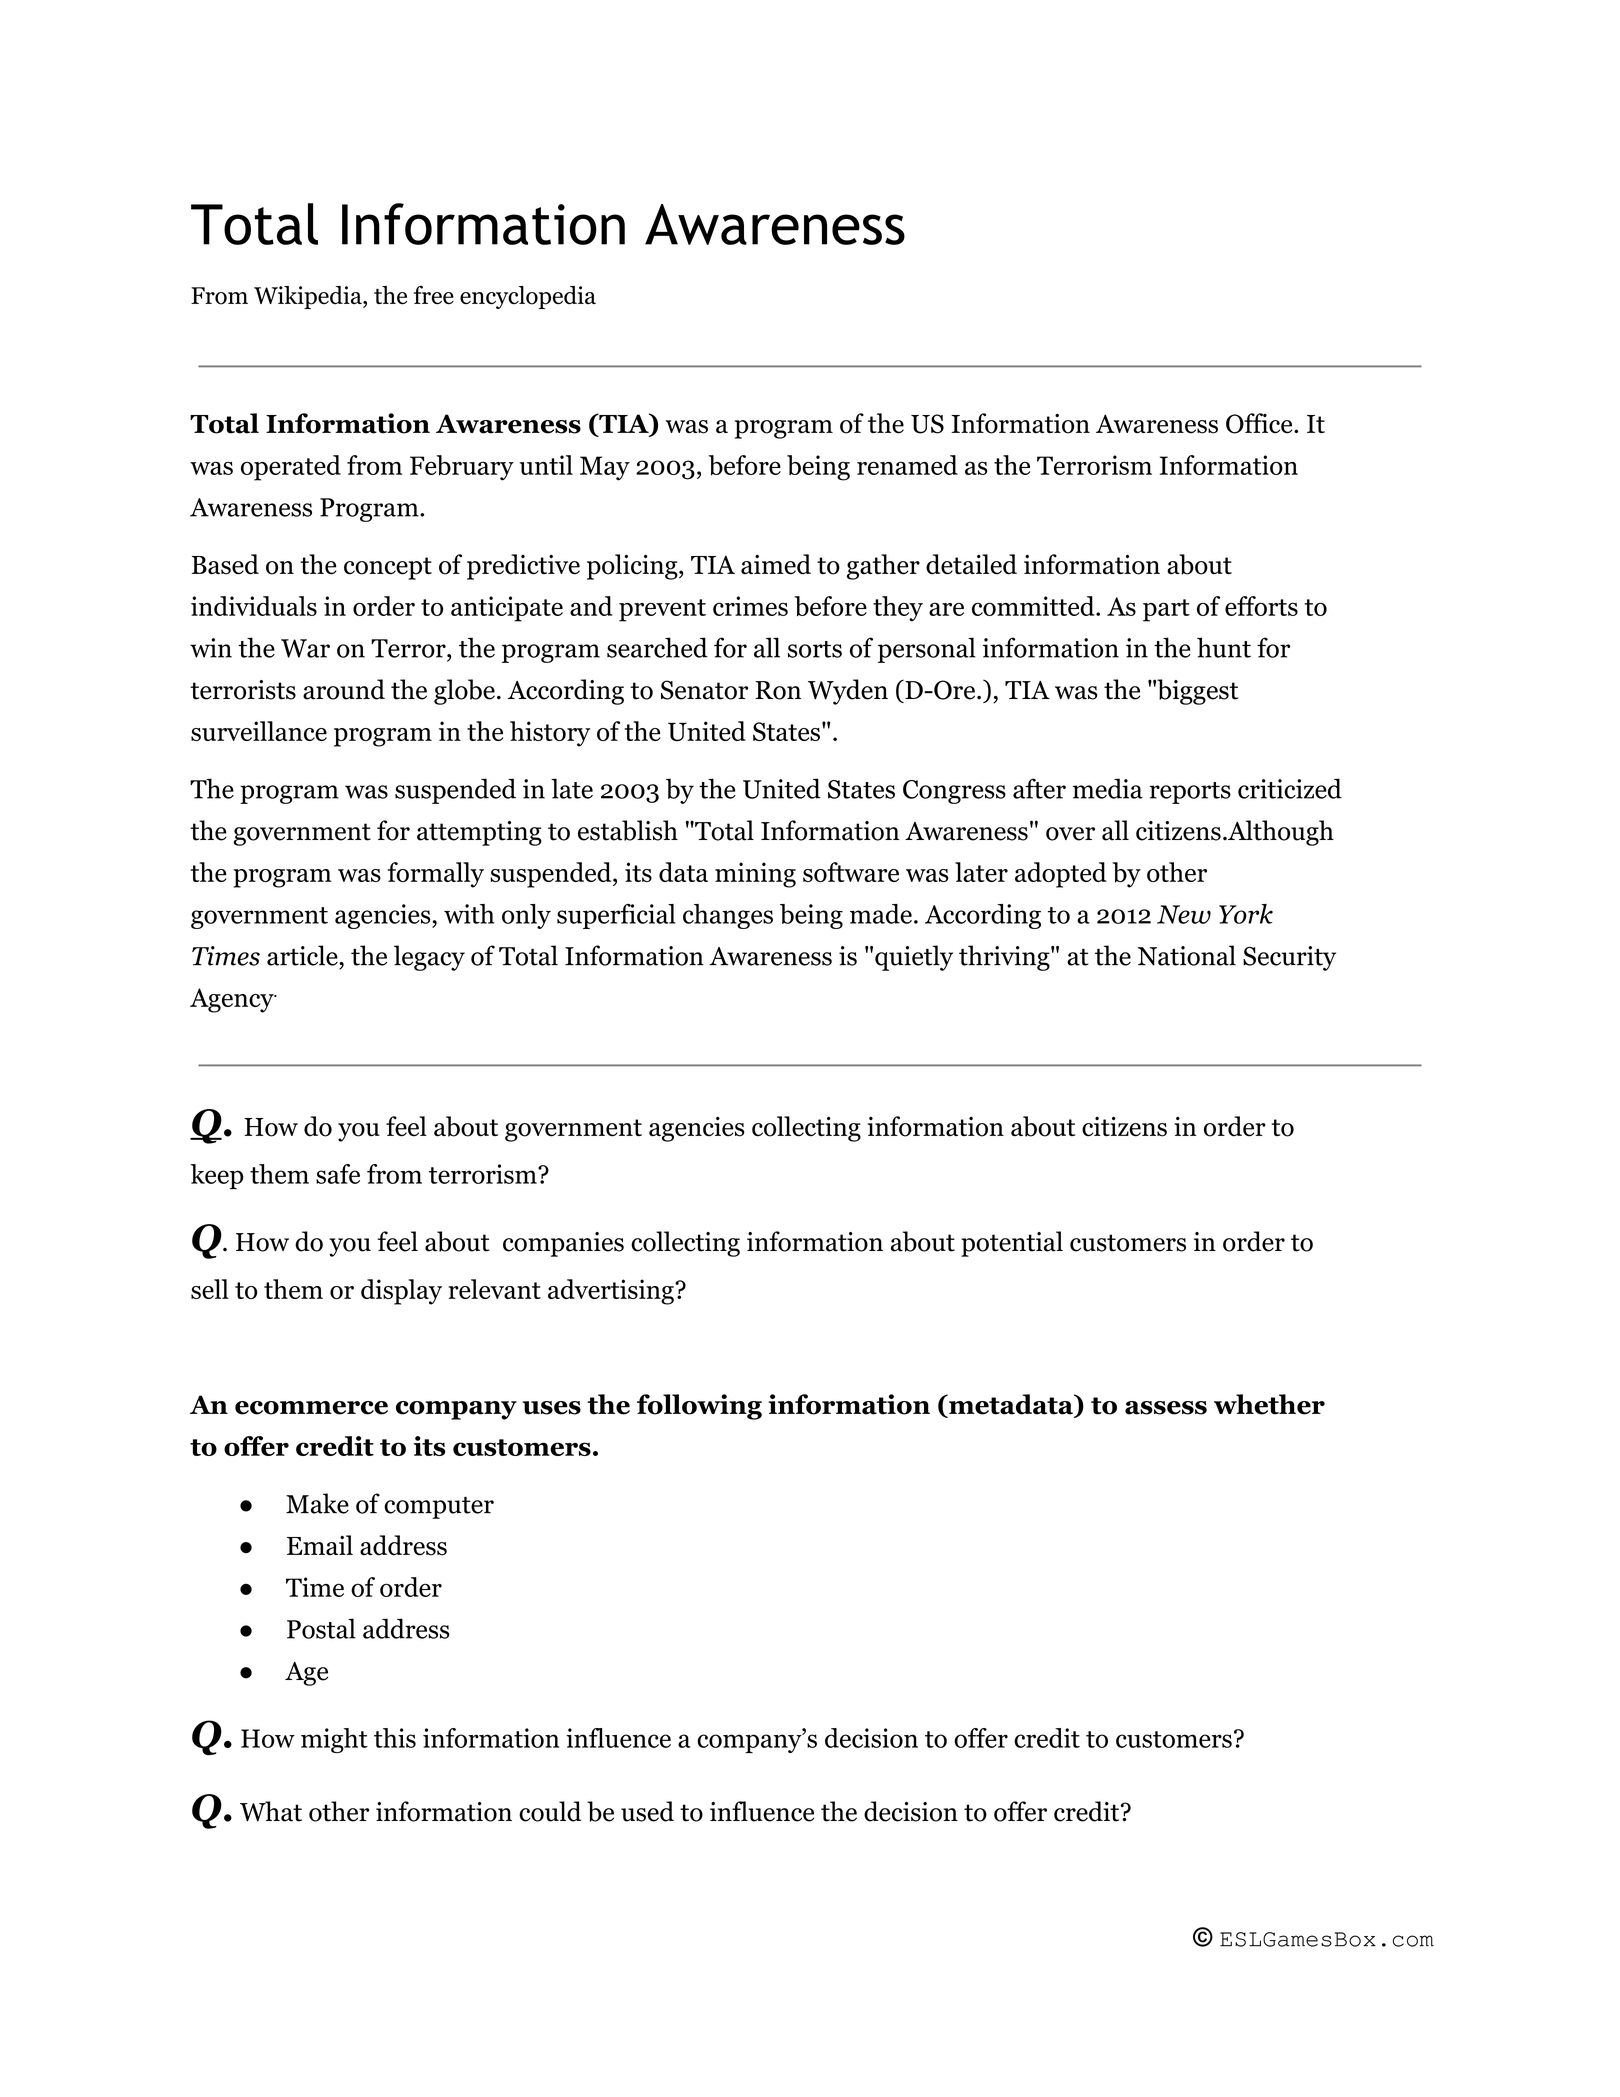 The image size is (1620, 2097). What do you see at coordinates (309, 297) in the screenshot?
I see `Wikipedia` at bounding box center [309, 297].
